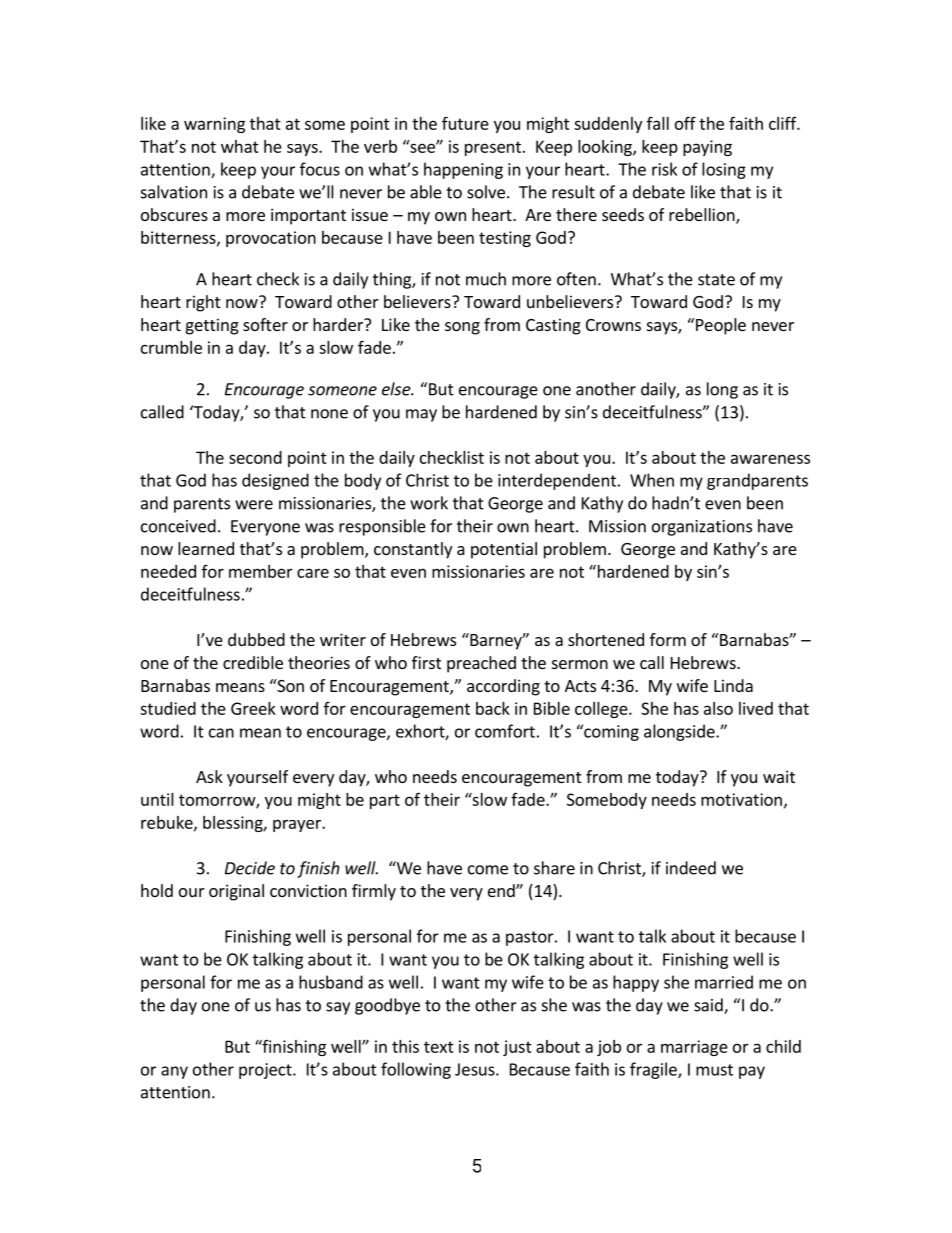 This page has width=952, height=1233. I want to click on song, so click(462, 328).
